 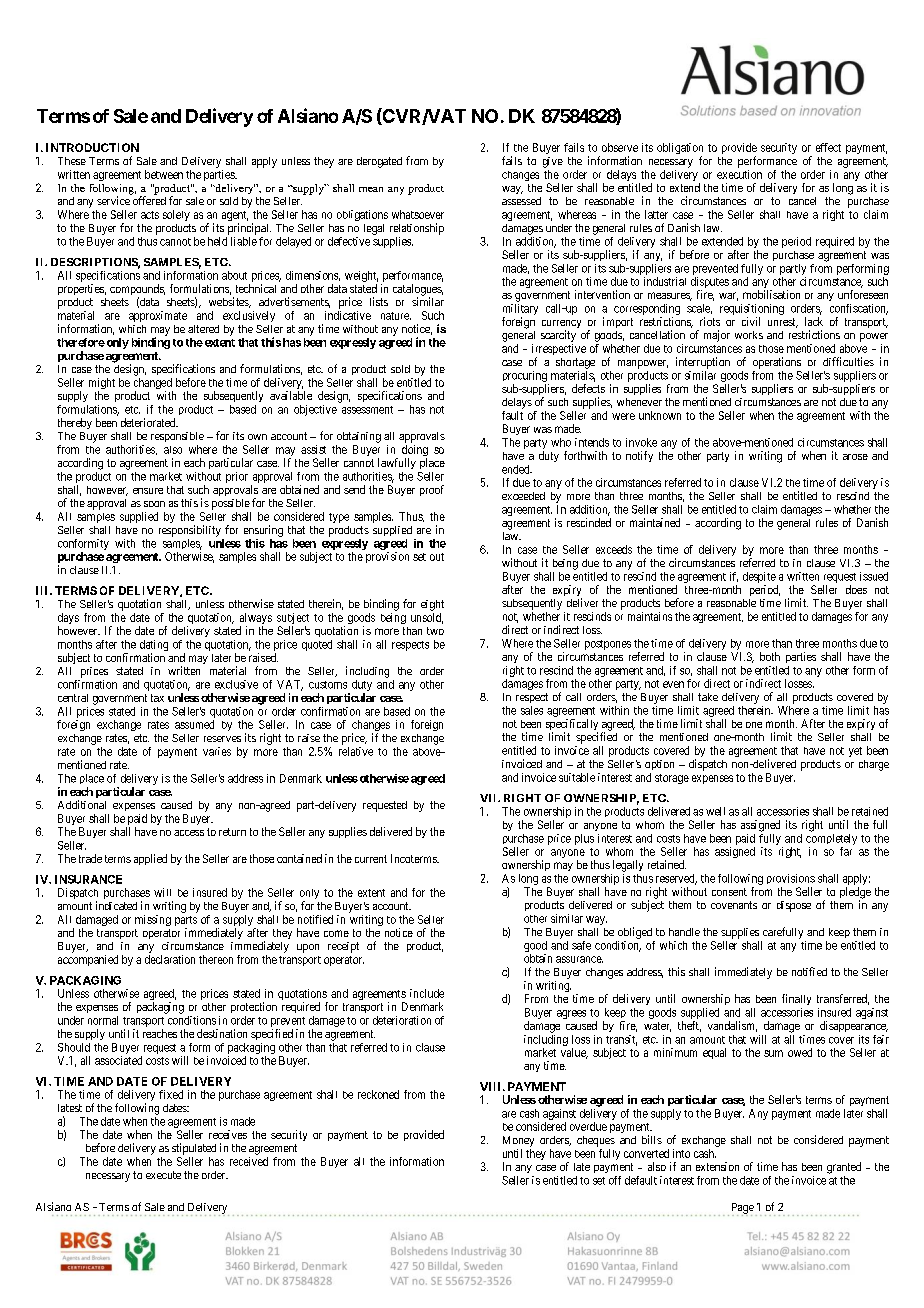 What do you see at coordinates (150, 859) in the screenshot?
I see `applied` at bounding box center [150, 859].
